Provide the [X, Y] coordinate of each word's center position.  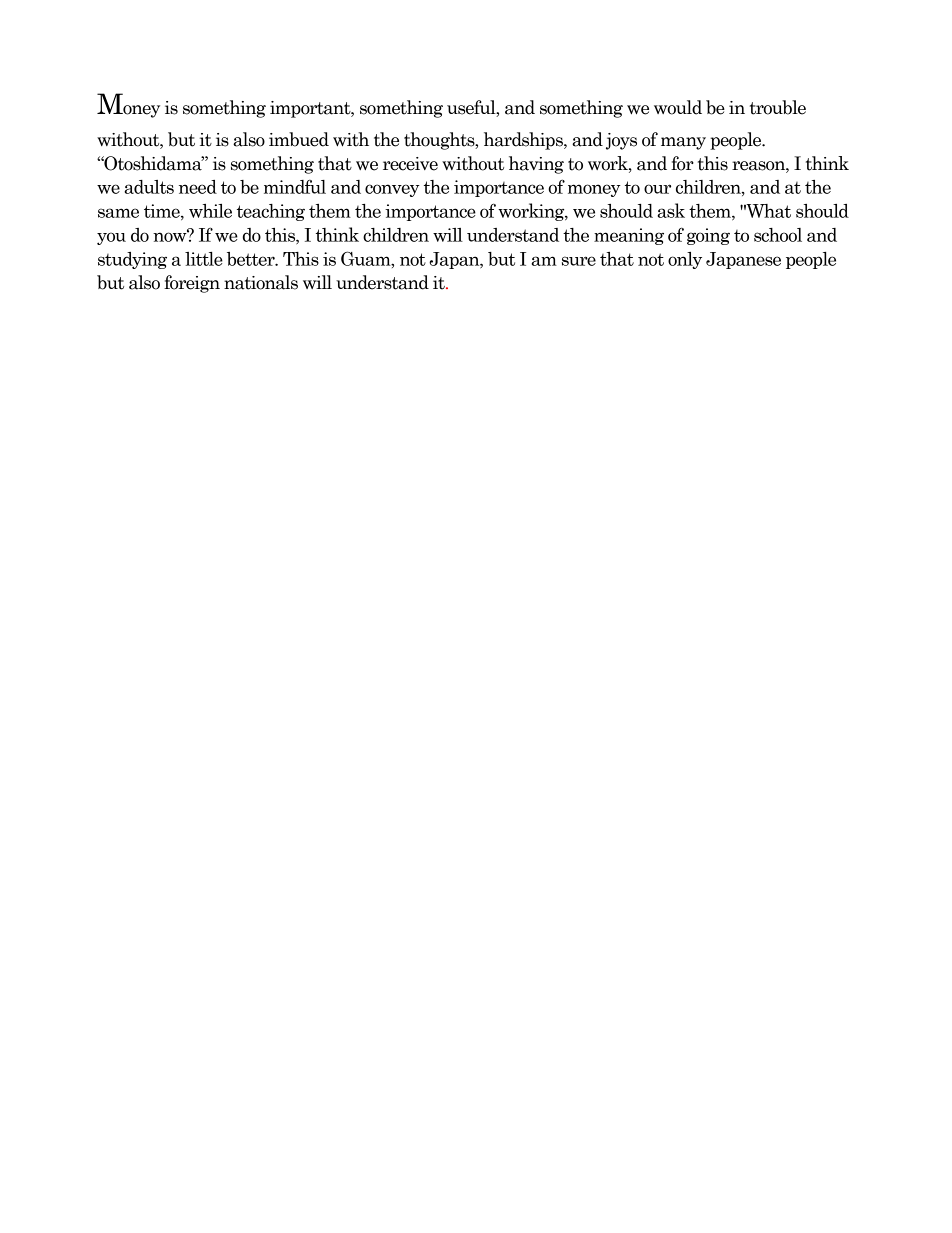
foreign [192, 284]
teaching [271, 212]
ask [671, 210]
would [678, 107]
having [536, 165]
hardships [524, 141]
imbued [299, 139]
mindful [295, 186]
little [204, 259]
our [657, 189]
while [210, 211]
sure [579, 261]
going [708, 236]
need [198, 187]
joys [621, 141]
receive [410, 164]
